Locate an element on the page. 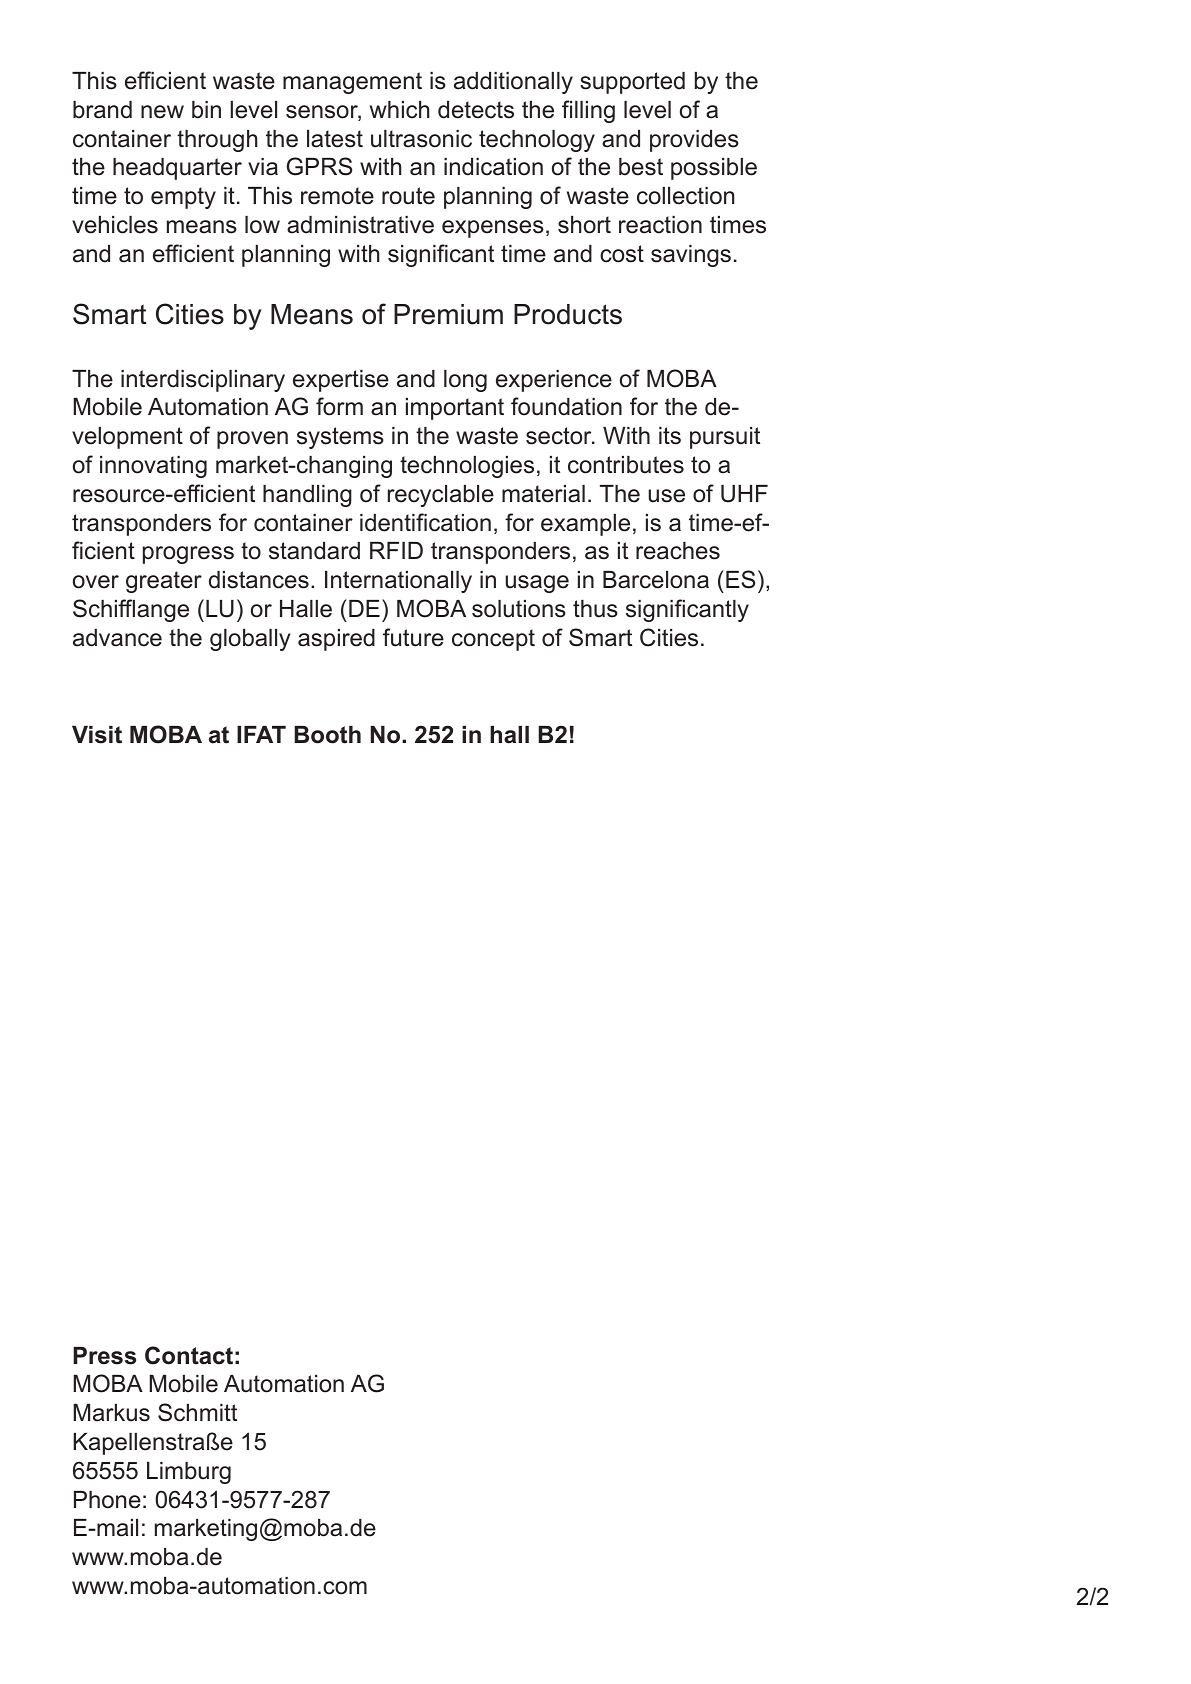 The width and height of the page is (1191, 1684). Internationally is located at coordinates (398, 582).
